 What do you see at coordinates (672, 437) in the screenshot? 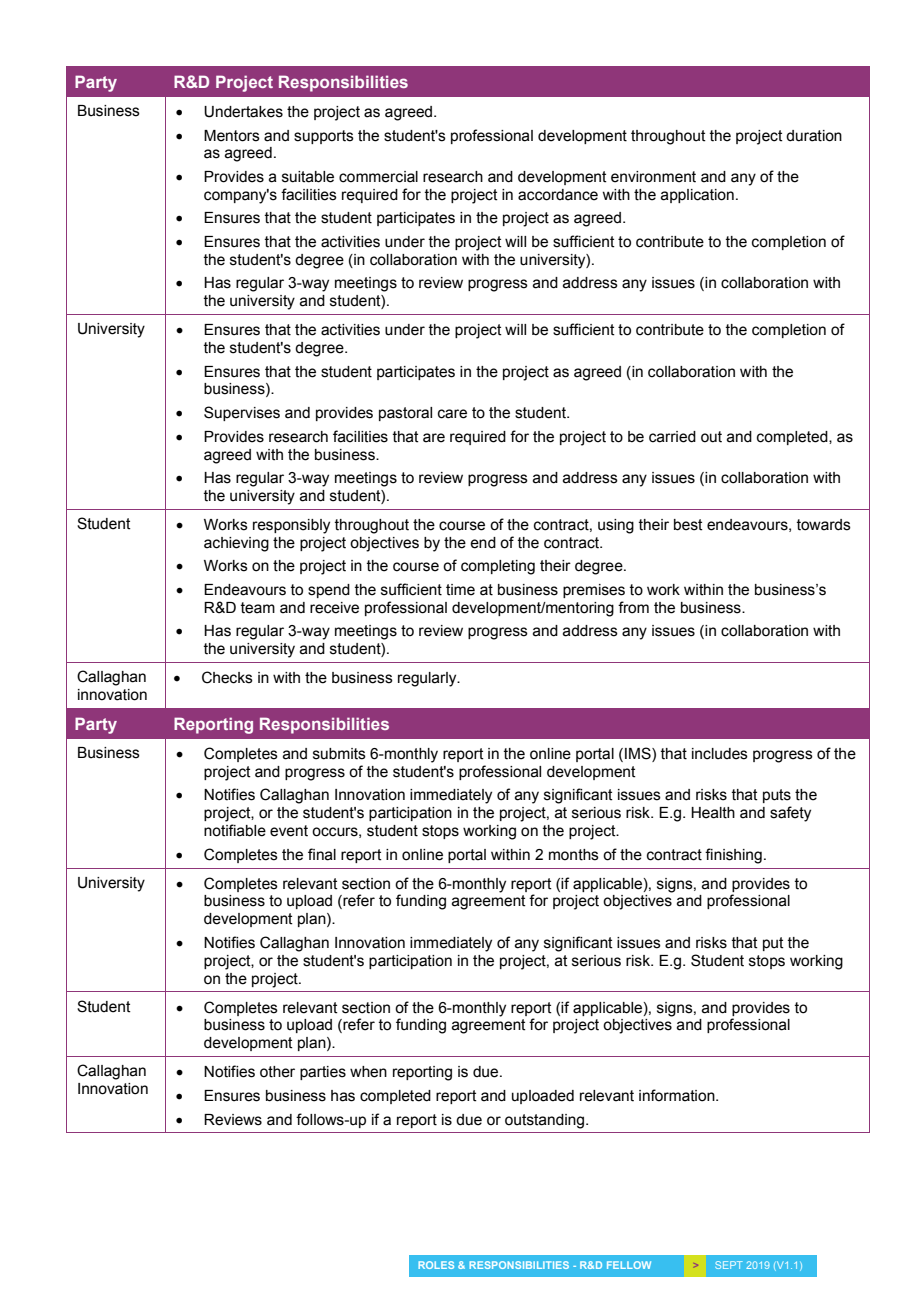
I see `carried` at bounding box center [672, 437].
